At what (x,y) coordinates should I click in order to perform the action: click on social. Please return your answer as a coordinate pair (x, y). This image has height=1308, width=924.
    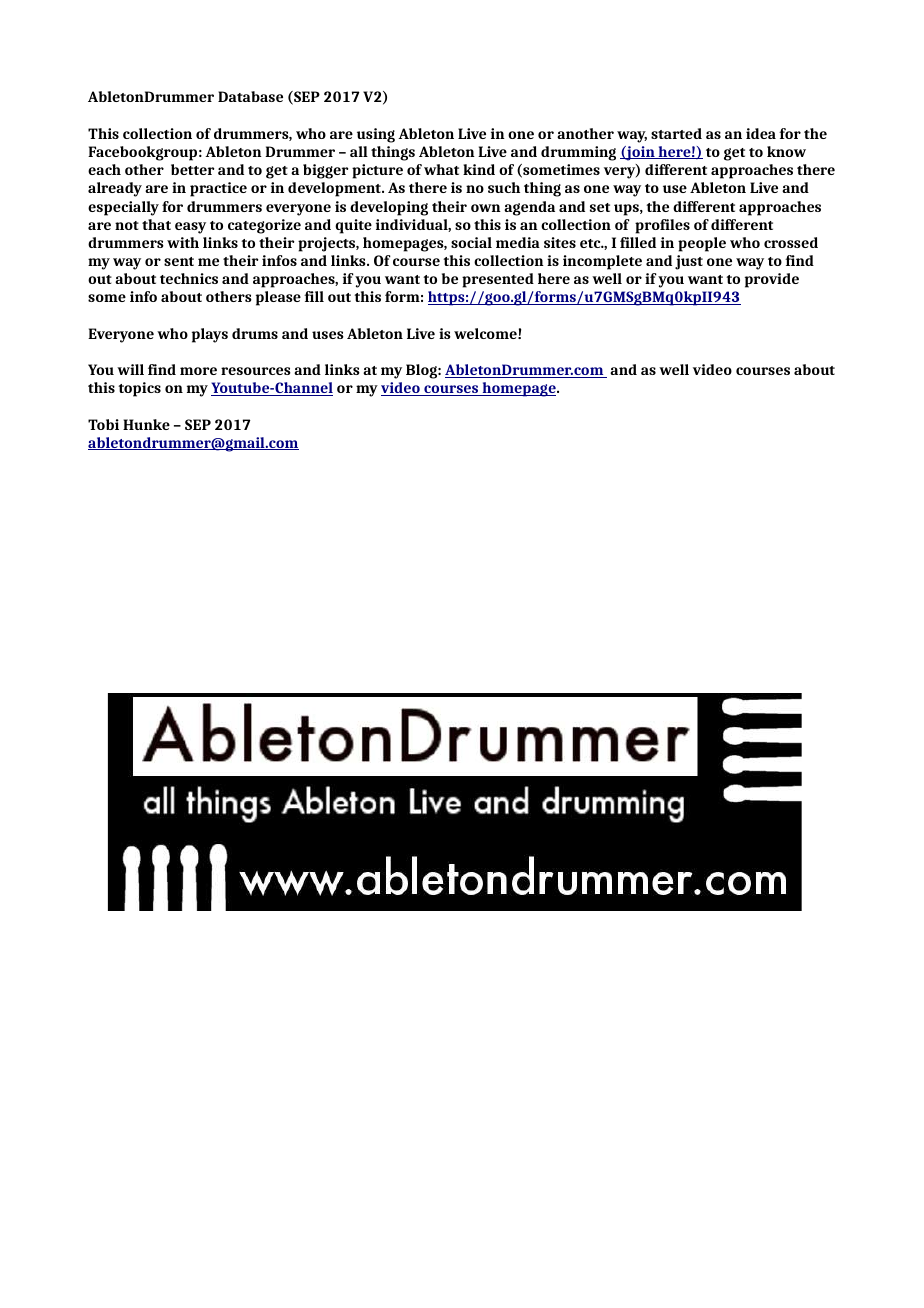
    Looking at the image, I should click on (471, 242).
